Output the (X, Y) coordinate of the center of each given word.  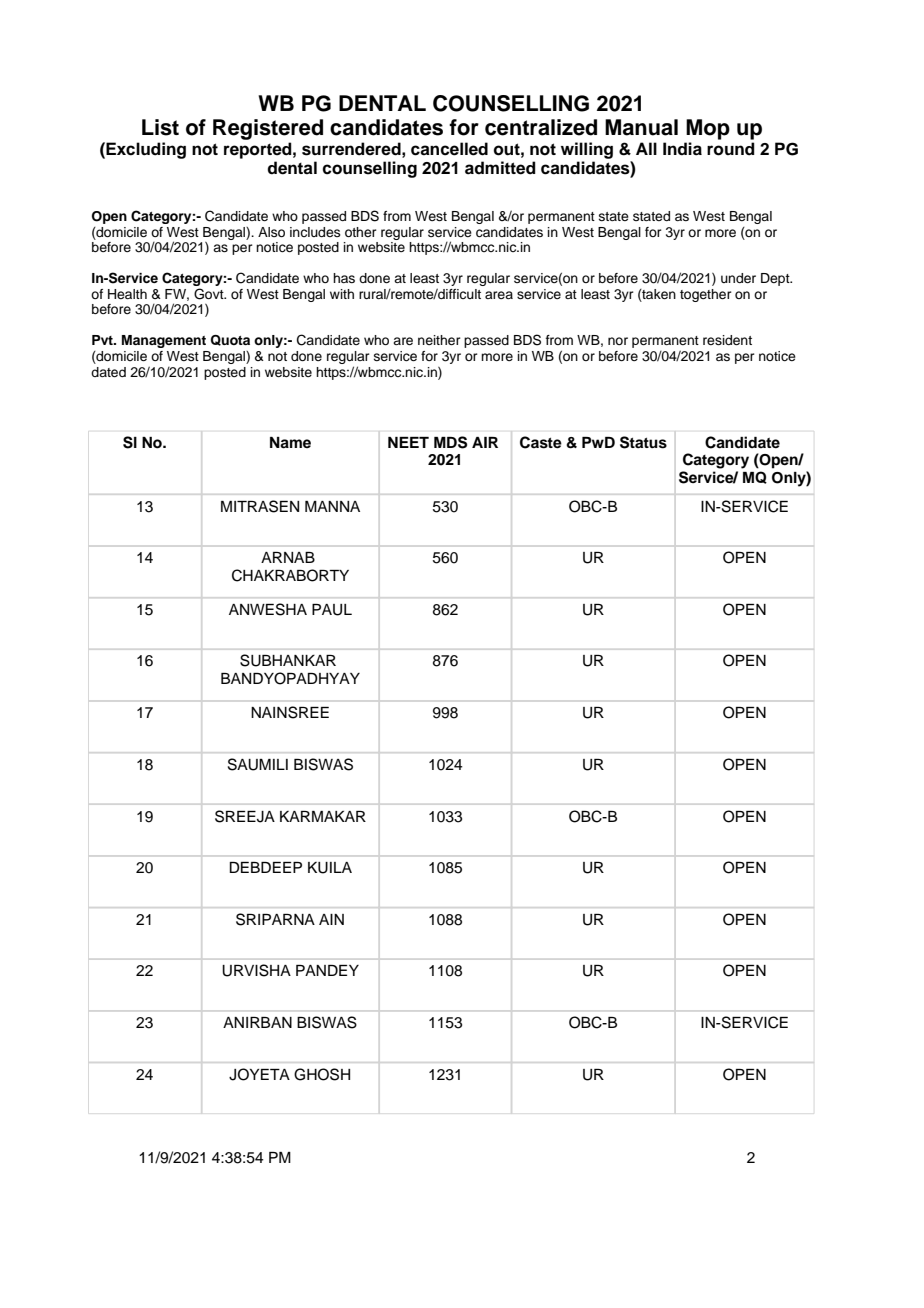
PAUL (332, 610)
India (682, 149)
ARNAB (288, 557)
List (160, 127)
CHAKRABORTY (290, 575)
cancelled (449, 149)
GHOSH (322, 1074)
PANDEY (327, 970)
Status (643, 442)
